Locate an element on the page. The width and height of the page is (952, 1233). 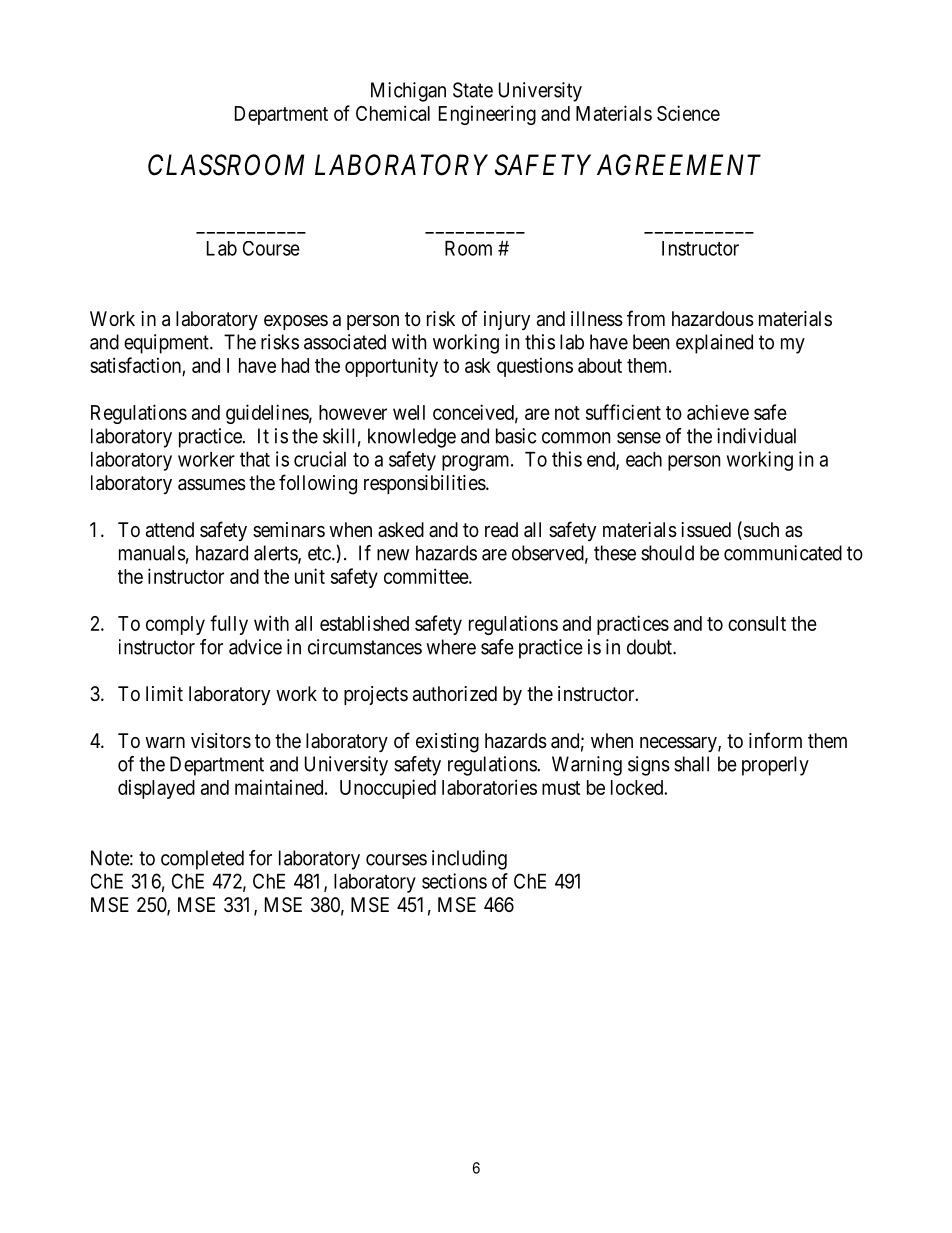
Science is located at coordinates (688, 113).
